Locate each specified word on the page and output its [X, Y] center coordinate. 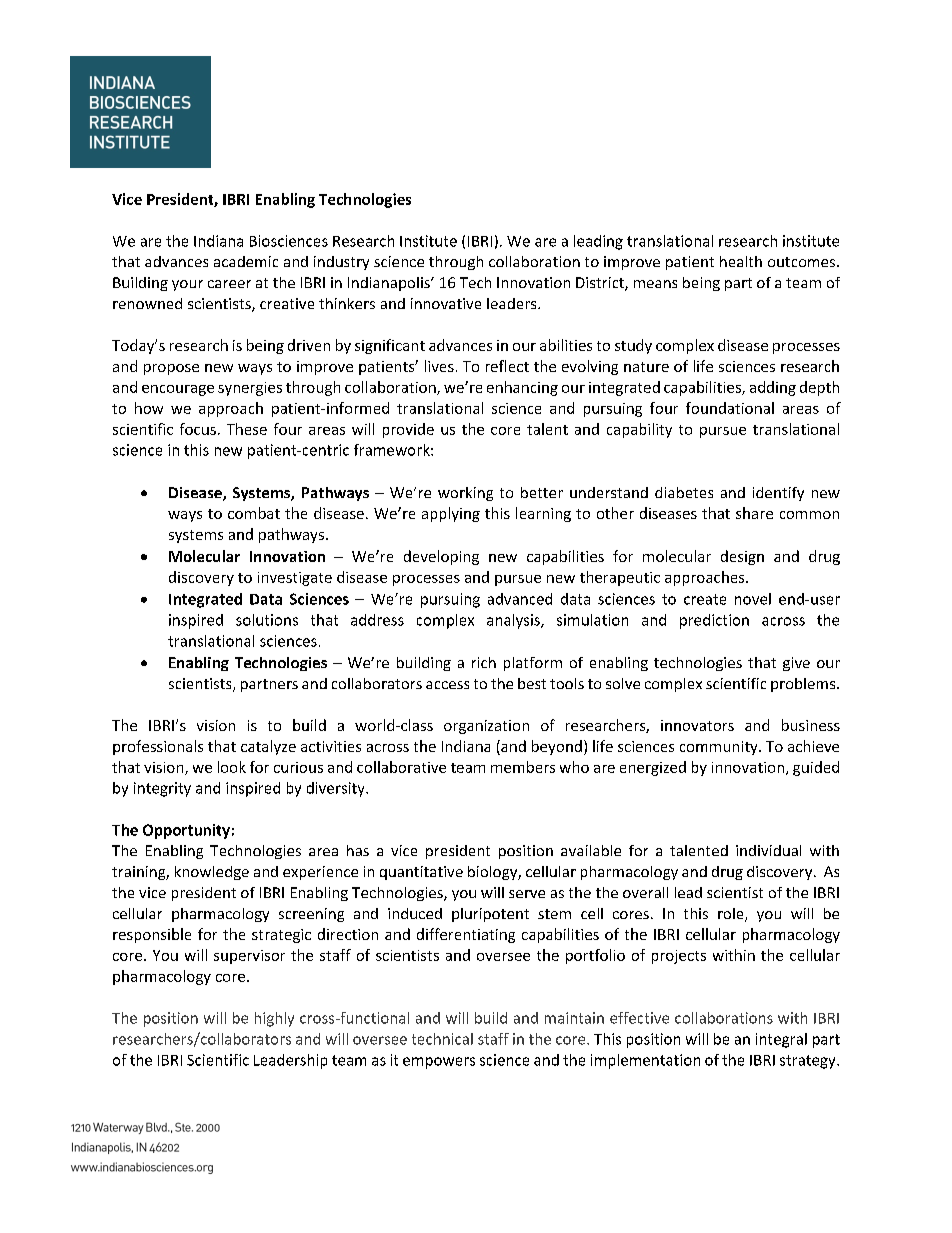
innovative [446, 303]
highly [274, 1019]
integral [781, 1040]
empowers [439, 1063]
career [229, 284]
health [741, 261]
